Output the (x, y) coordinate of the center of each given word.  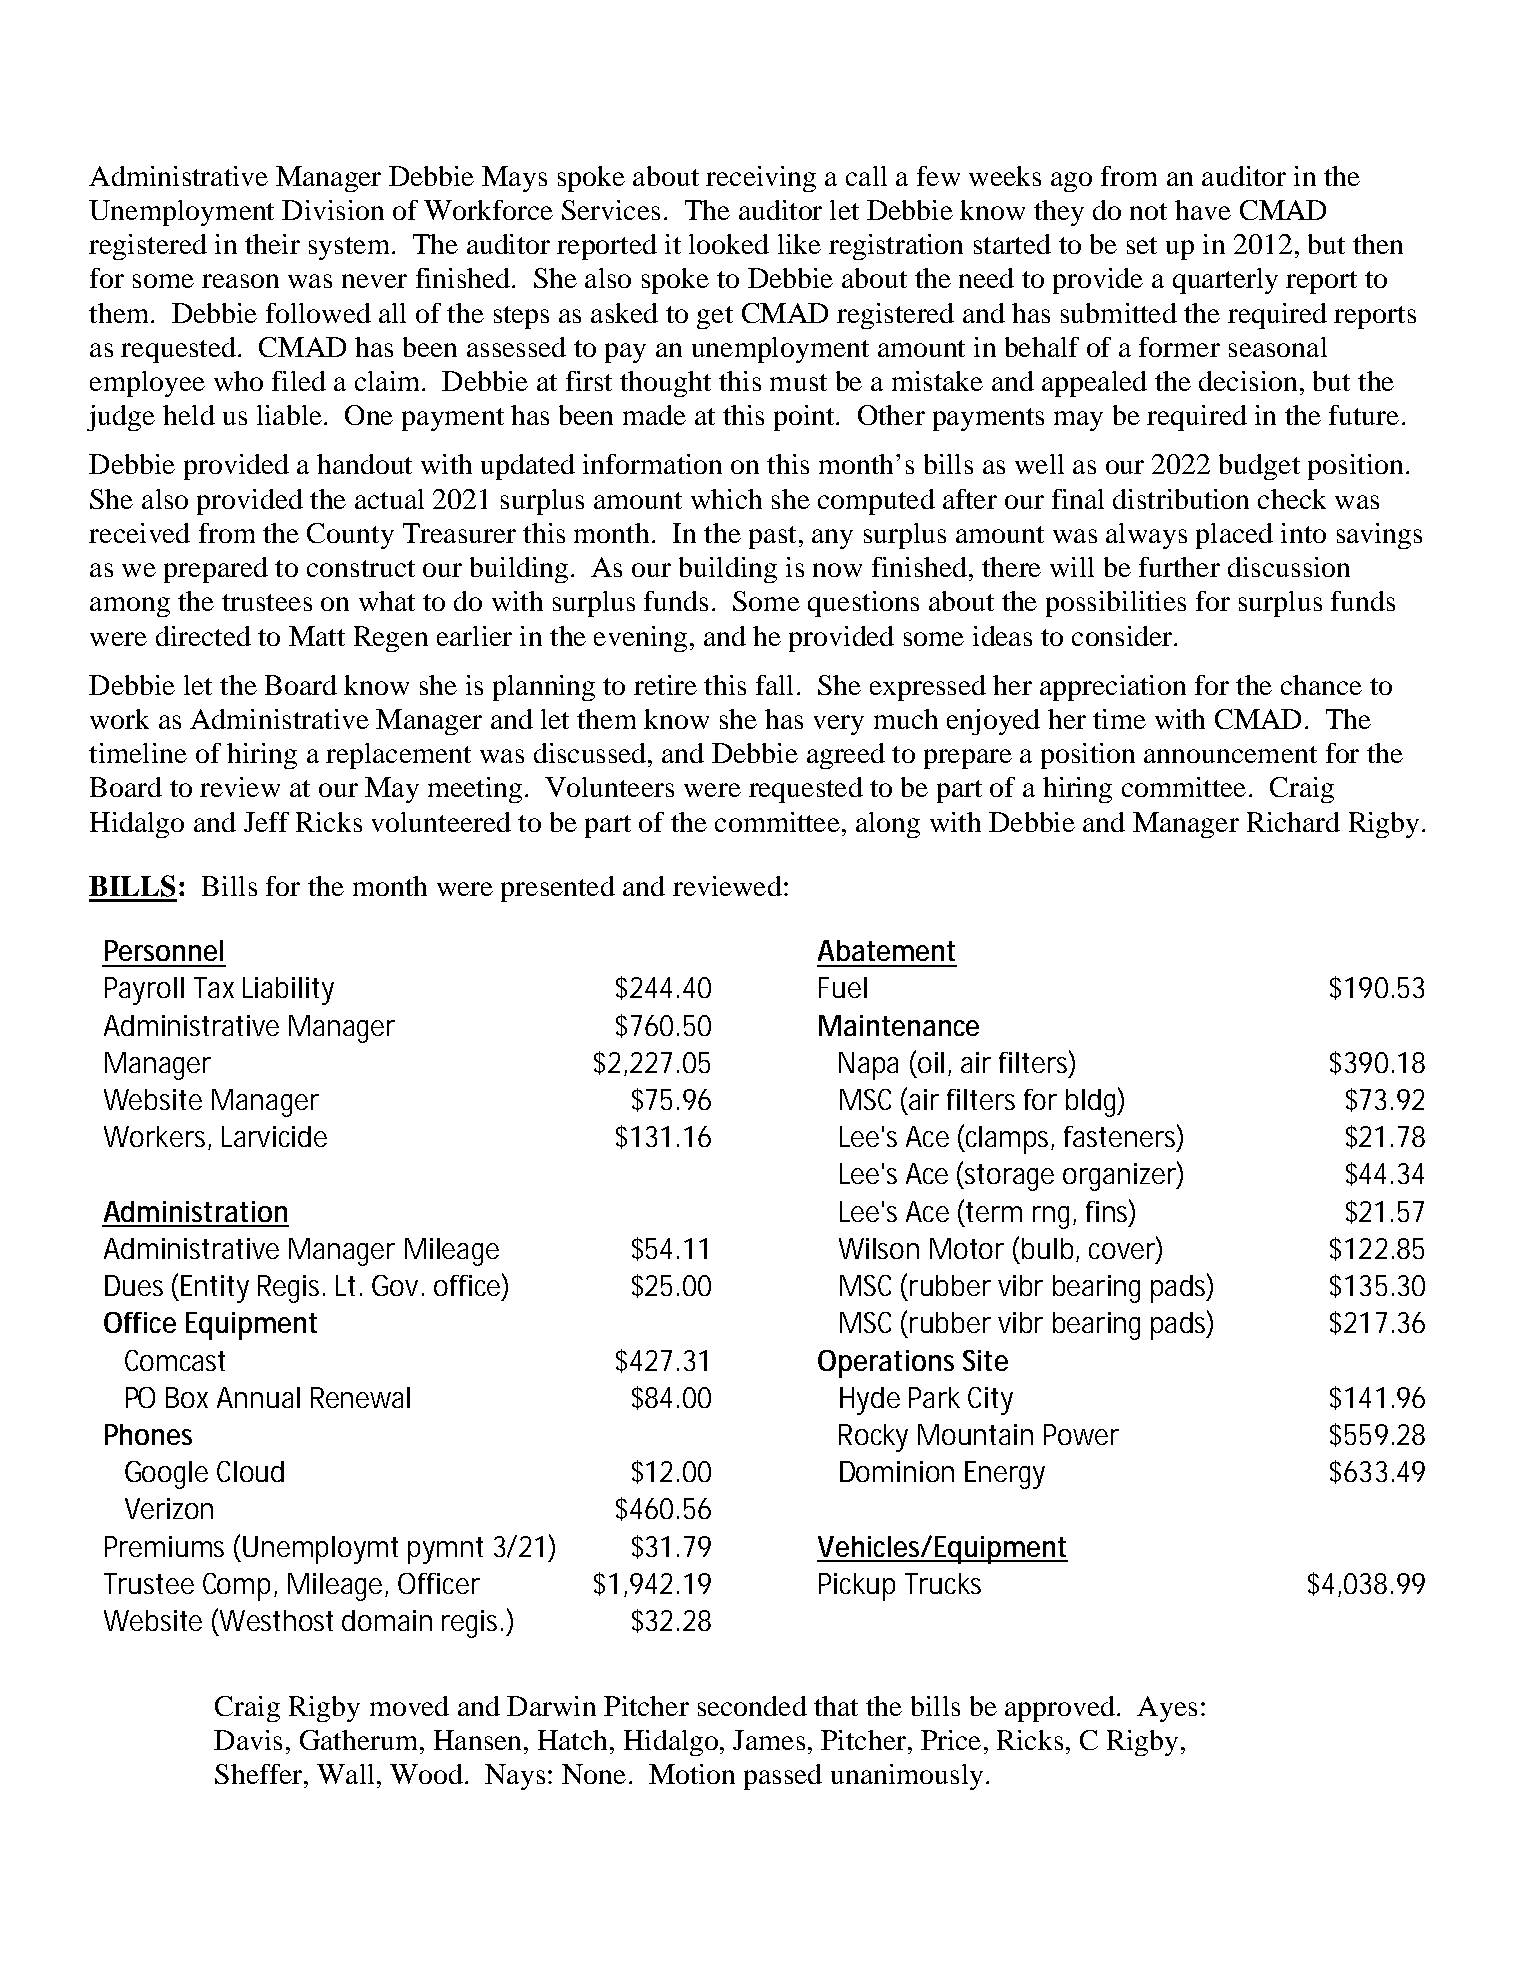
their (272, 244)
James (769, 1740)
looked (729, 244)
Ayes (1167, 1709)
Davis (248, 1740)
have (1203, 210)
